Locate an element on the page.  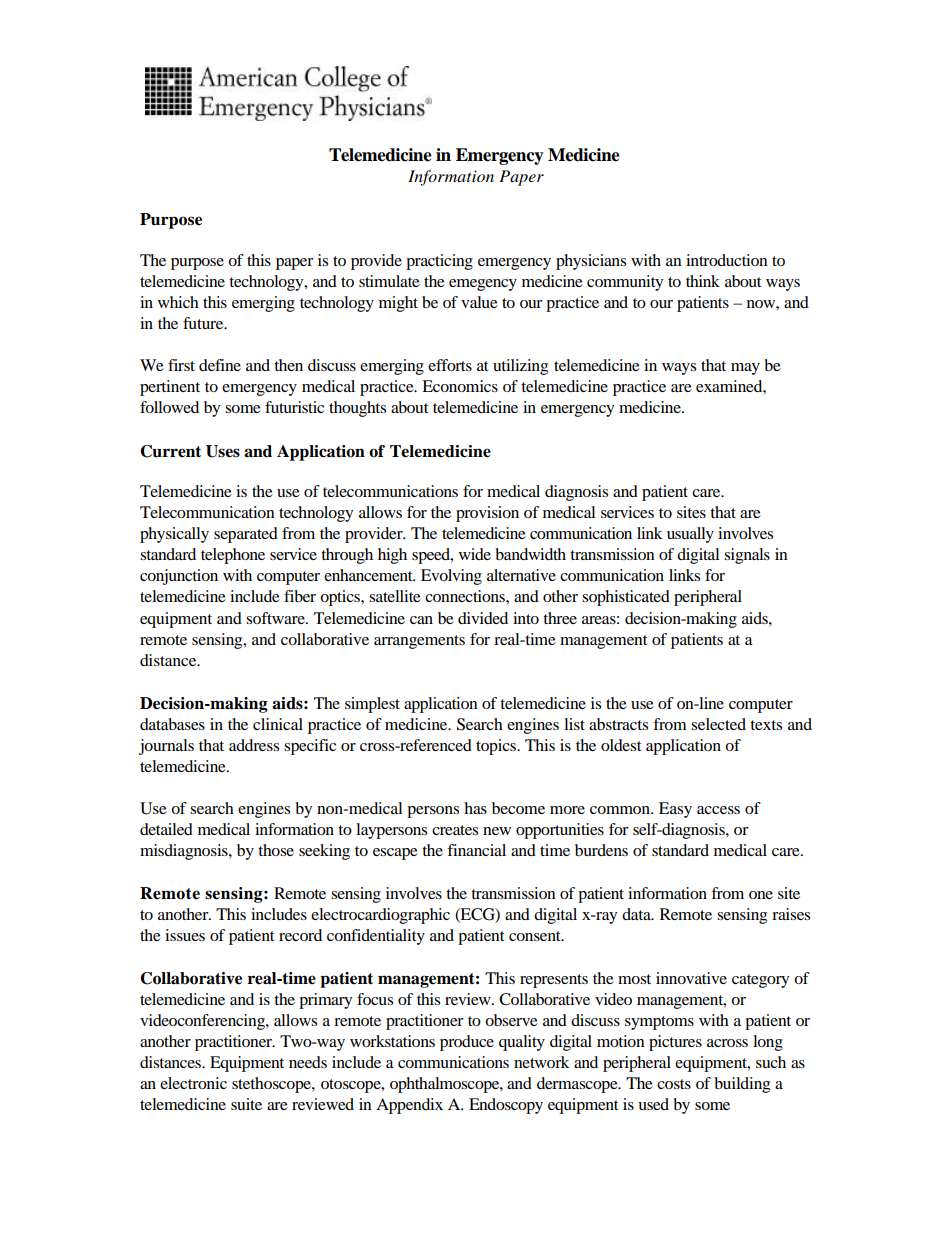
telephone is located at coordinates (233, 556).
